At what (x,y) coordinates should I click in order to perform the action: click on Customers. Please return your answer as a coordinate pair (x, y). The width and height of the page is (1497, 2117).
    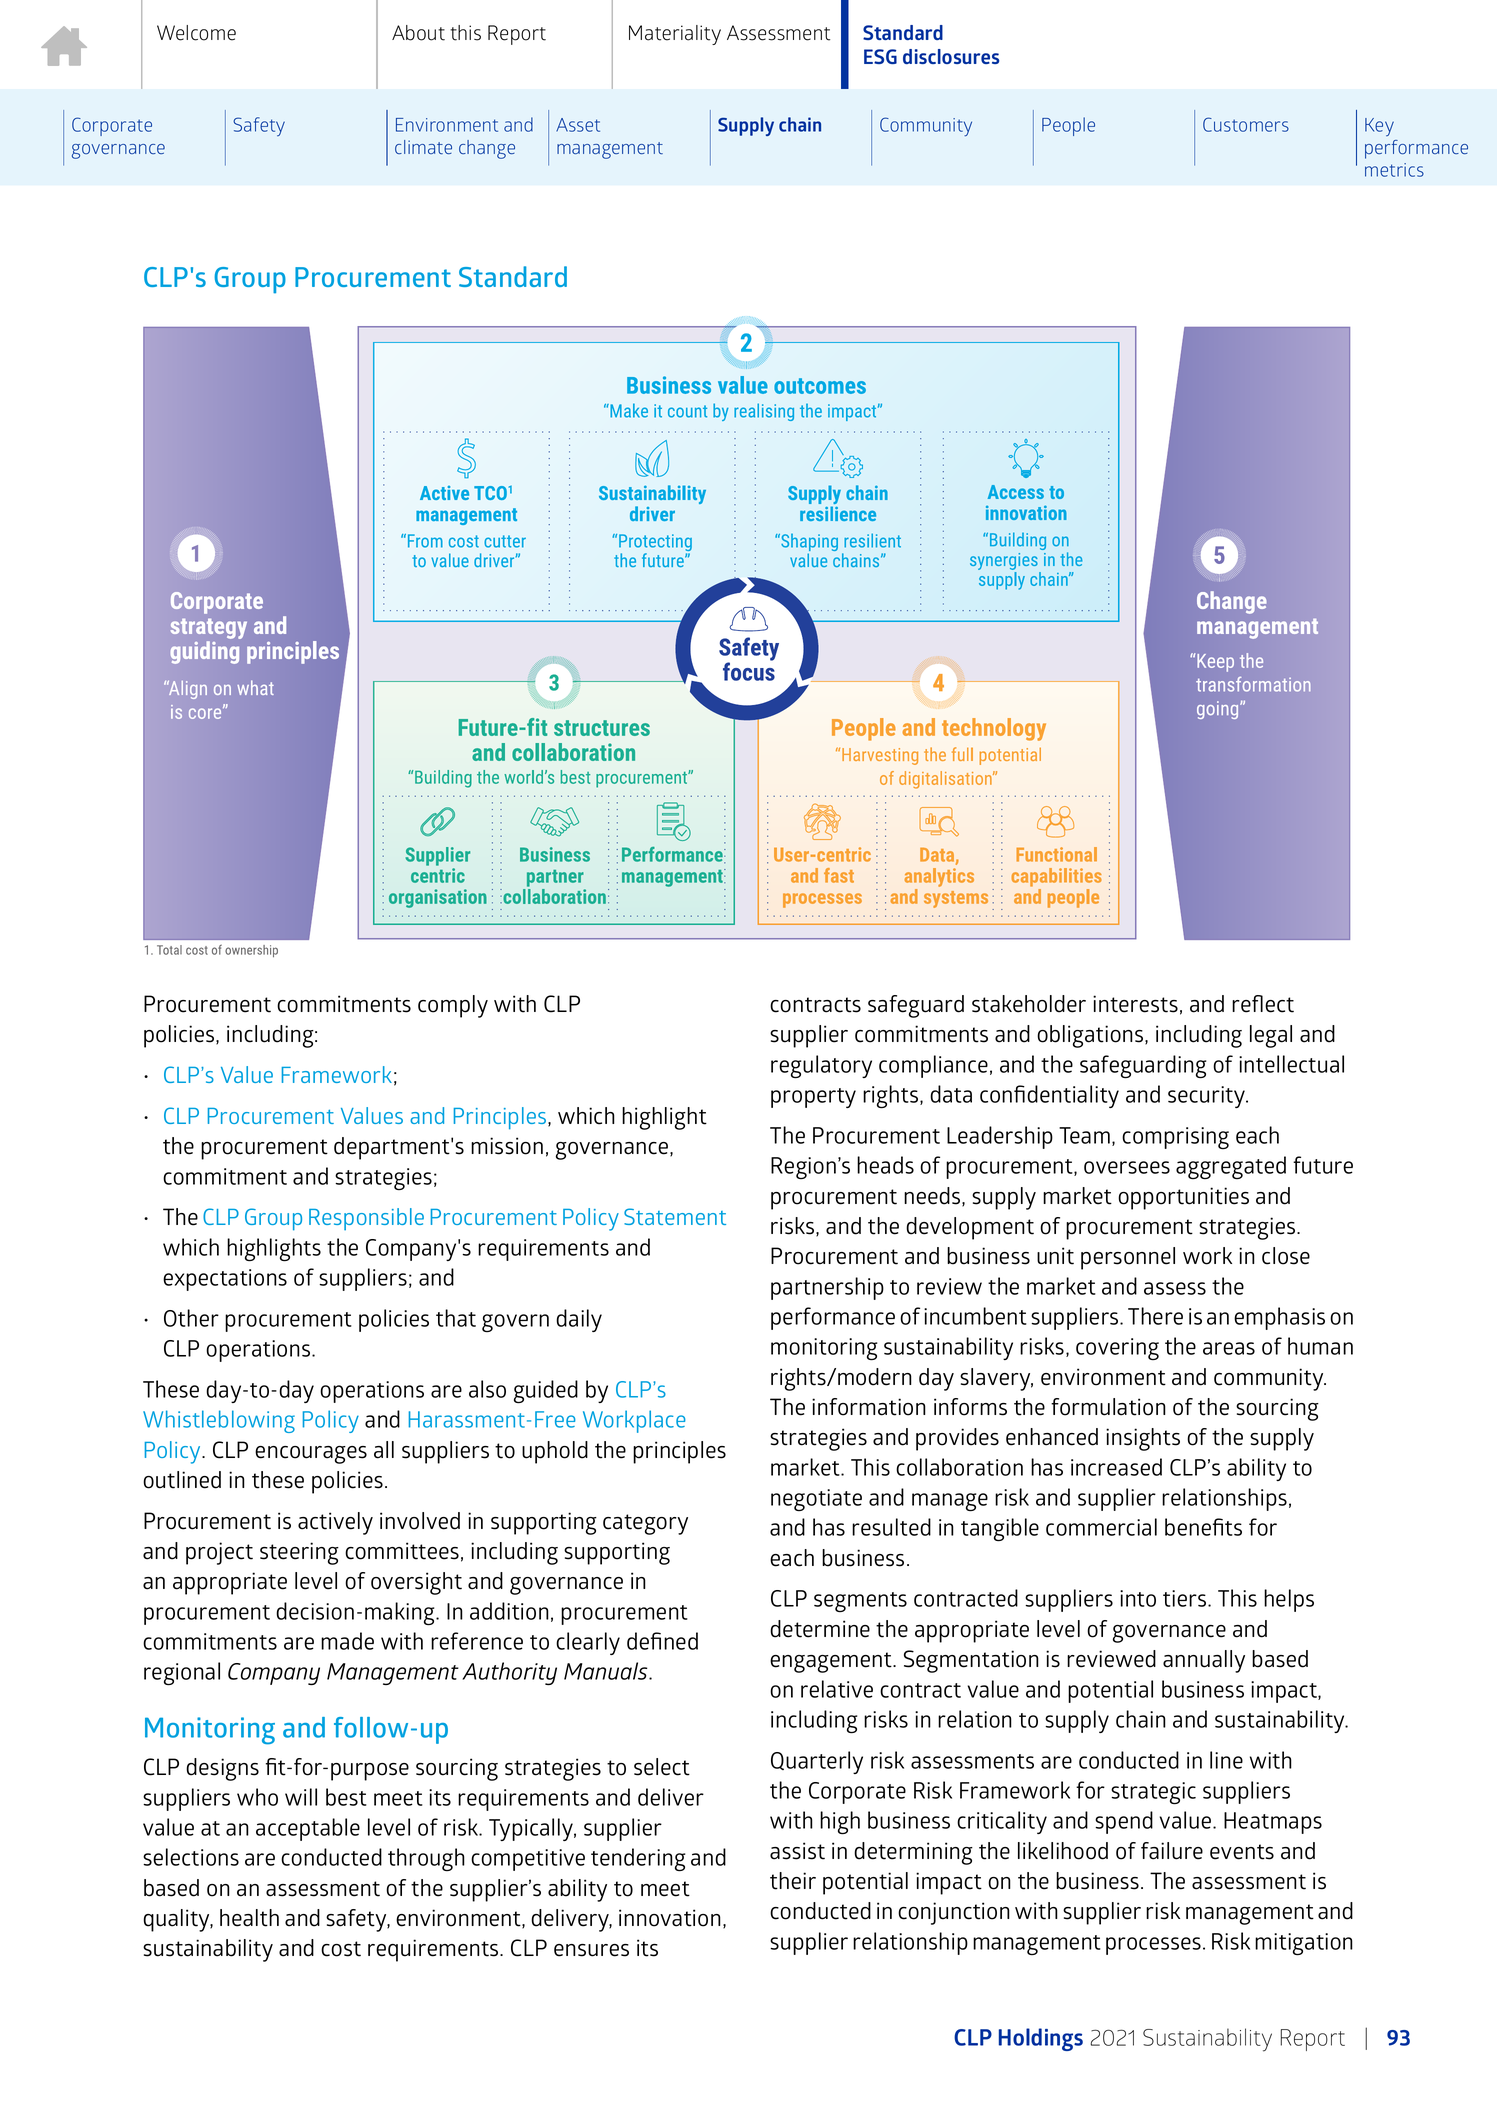
    Looking at the image, I should click on (1246, 124).
